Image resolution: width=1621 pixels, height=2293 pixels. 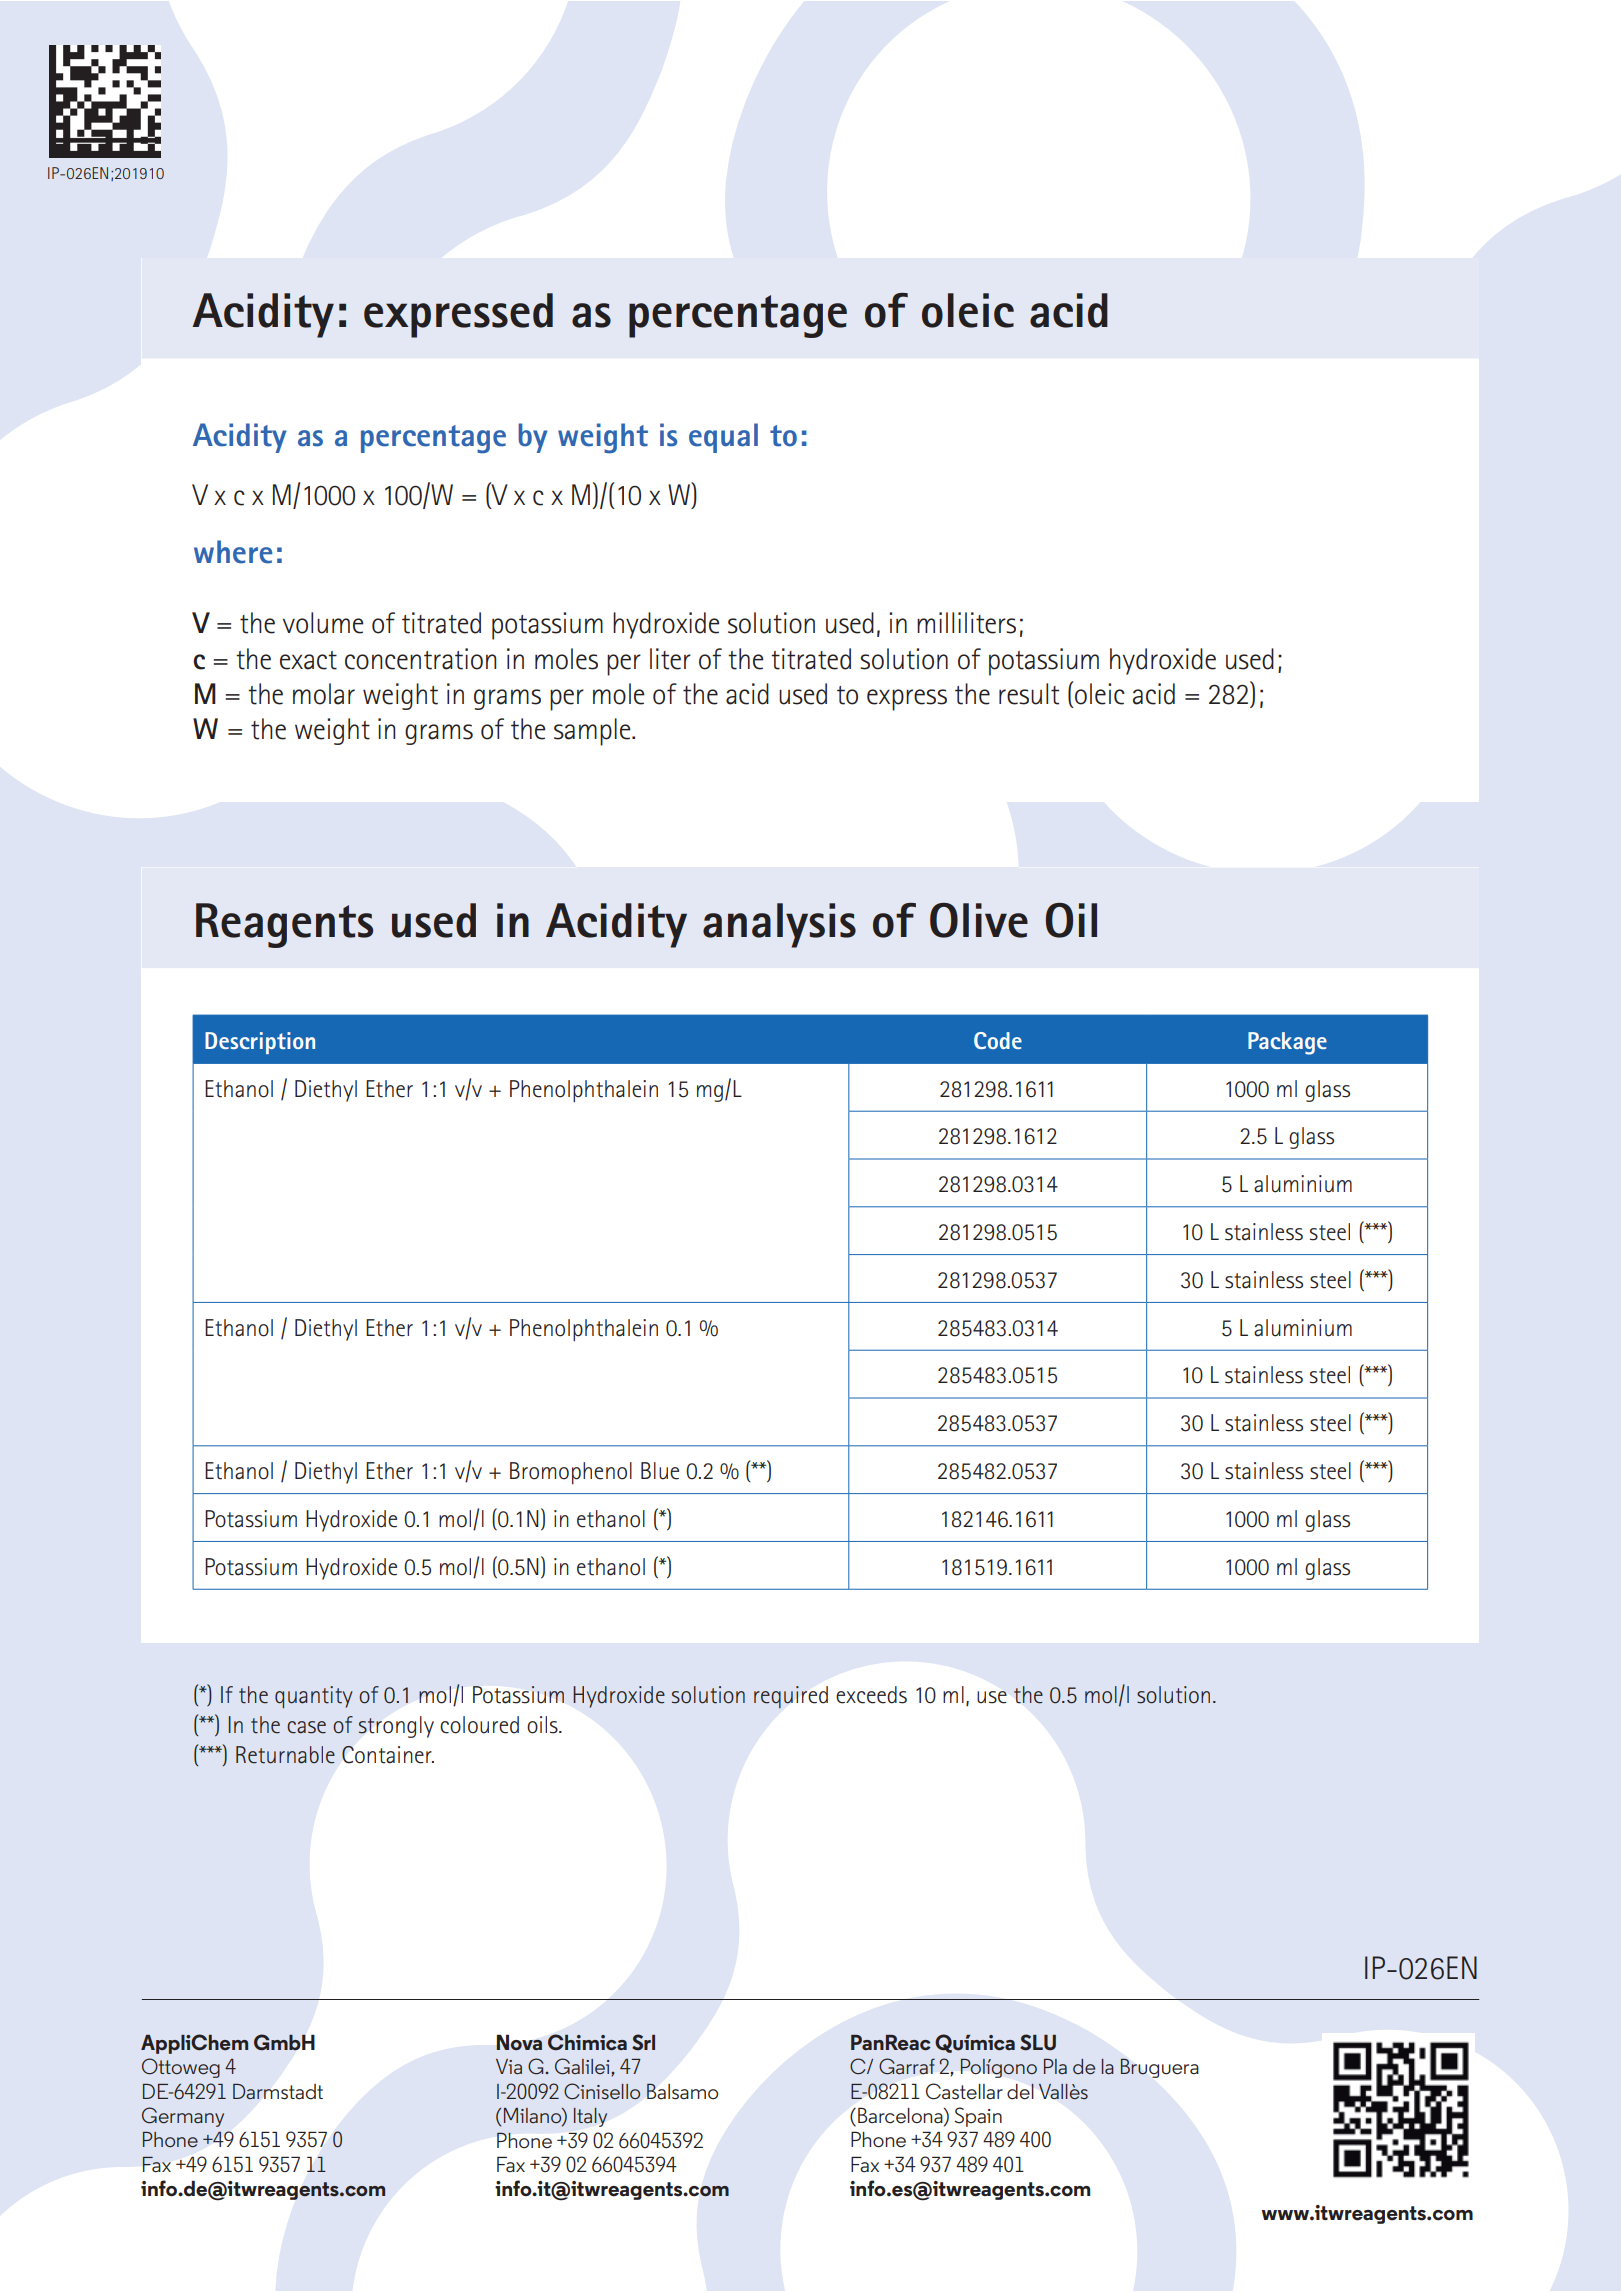 What do you see at coordinates (233, 552) in the page?
I see `where` at bounding box center [233, 552].
